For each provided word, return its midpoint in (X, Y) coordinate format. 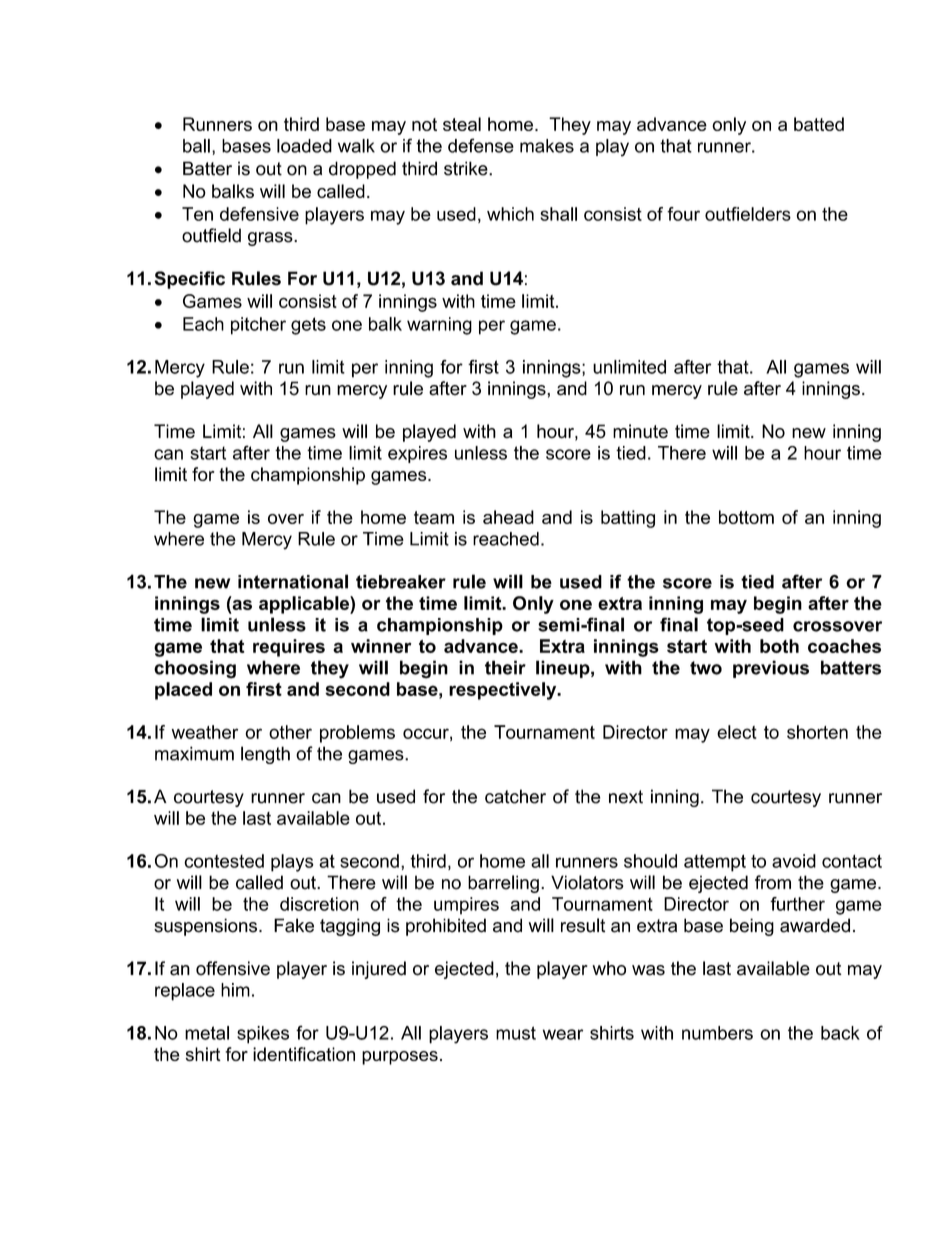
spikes (263, 1035)
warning (439, 326)
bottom (746, 517)
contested (224, 861)
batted (819, 124)
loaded (304, 146)
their (505, 667)
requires (289, 648)
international (293, 581)
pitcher (258, 326)
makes (547, 146)
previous (771, 669)
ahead (508, 517)
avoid (794, 861)
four (683, 214)
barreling (503, 884)
